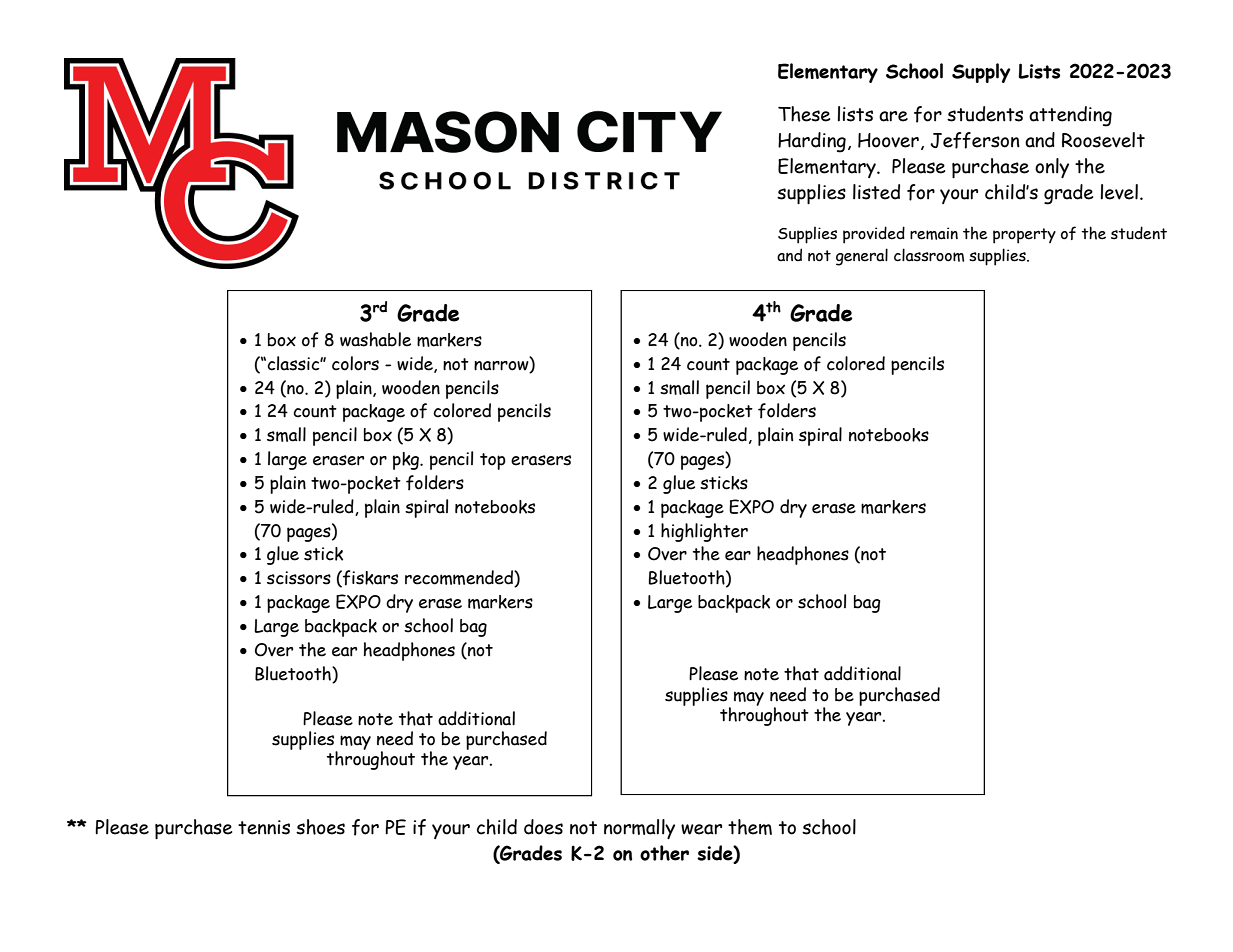  I want to click on shoes, so click(320, 827).
